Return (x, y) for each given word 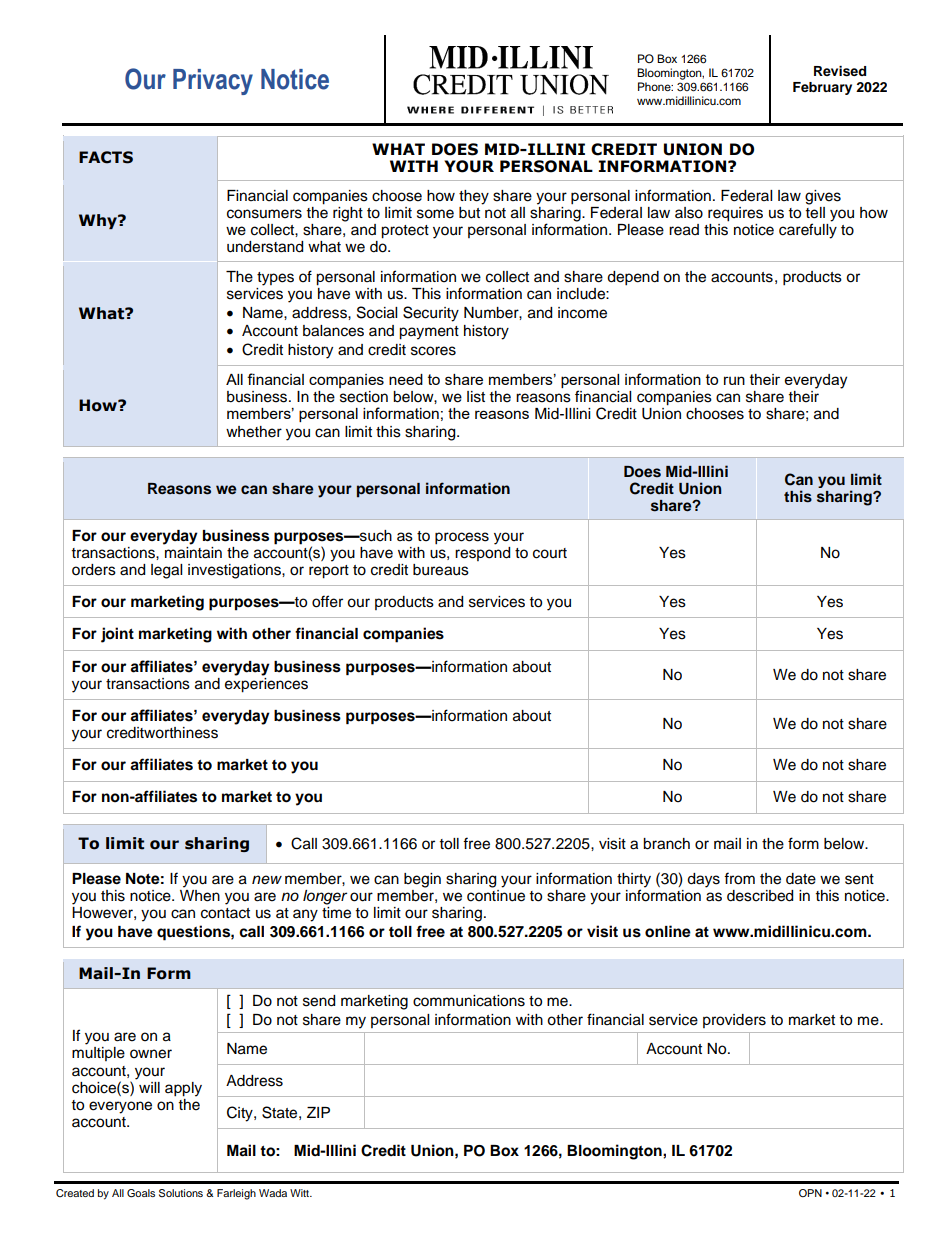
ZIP (318, 1112)
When (200, 896)
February (822, 88)
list (476, 397)
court (550, 553)
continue (496, 896)
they (474, 197)
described (760, 896)
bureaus (441, 570)
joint (117, 635)
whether (254, 432)
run (734, 380)
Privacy (213, 82)
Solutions (181, 1193)
